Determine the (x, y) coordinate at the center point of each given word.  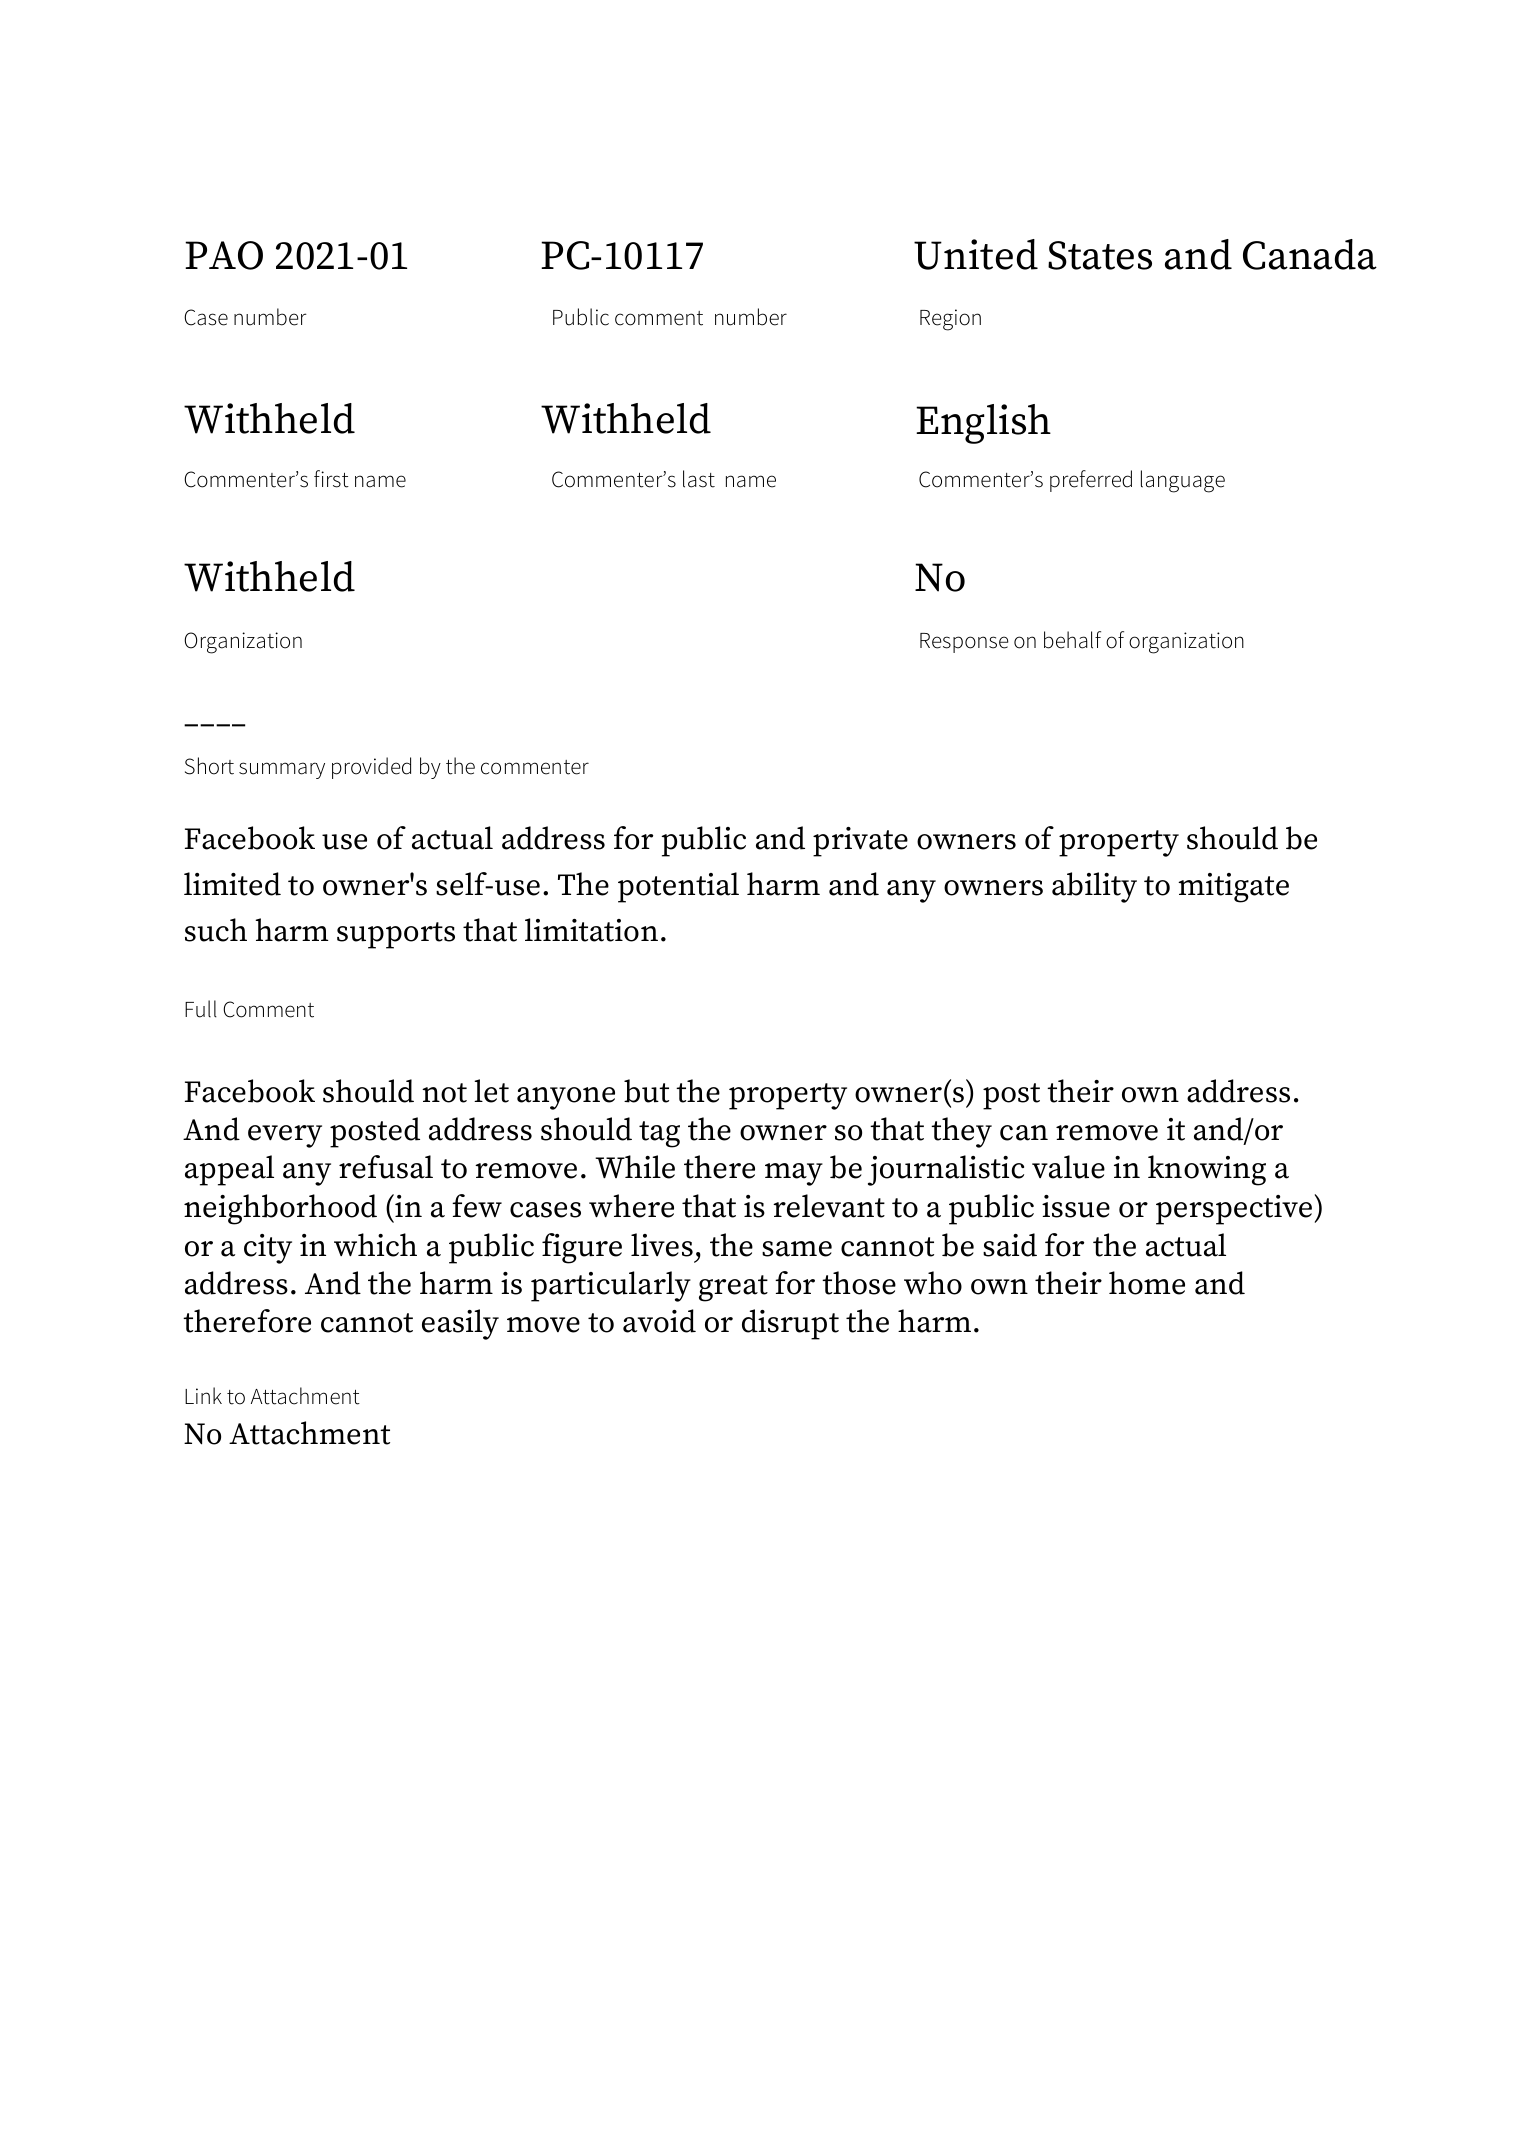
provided (371, 768)
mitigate (1233, 888)
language (1183, 481)
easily (460, 1324)
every (285, 1136)
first (331, 479)
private (860, 842)
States (1100, 255)
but (646, 1091)
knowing (1207, 1170)
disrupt (790, 1324)
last (699, 479)
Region (950, 320)
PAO (224, 255)
